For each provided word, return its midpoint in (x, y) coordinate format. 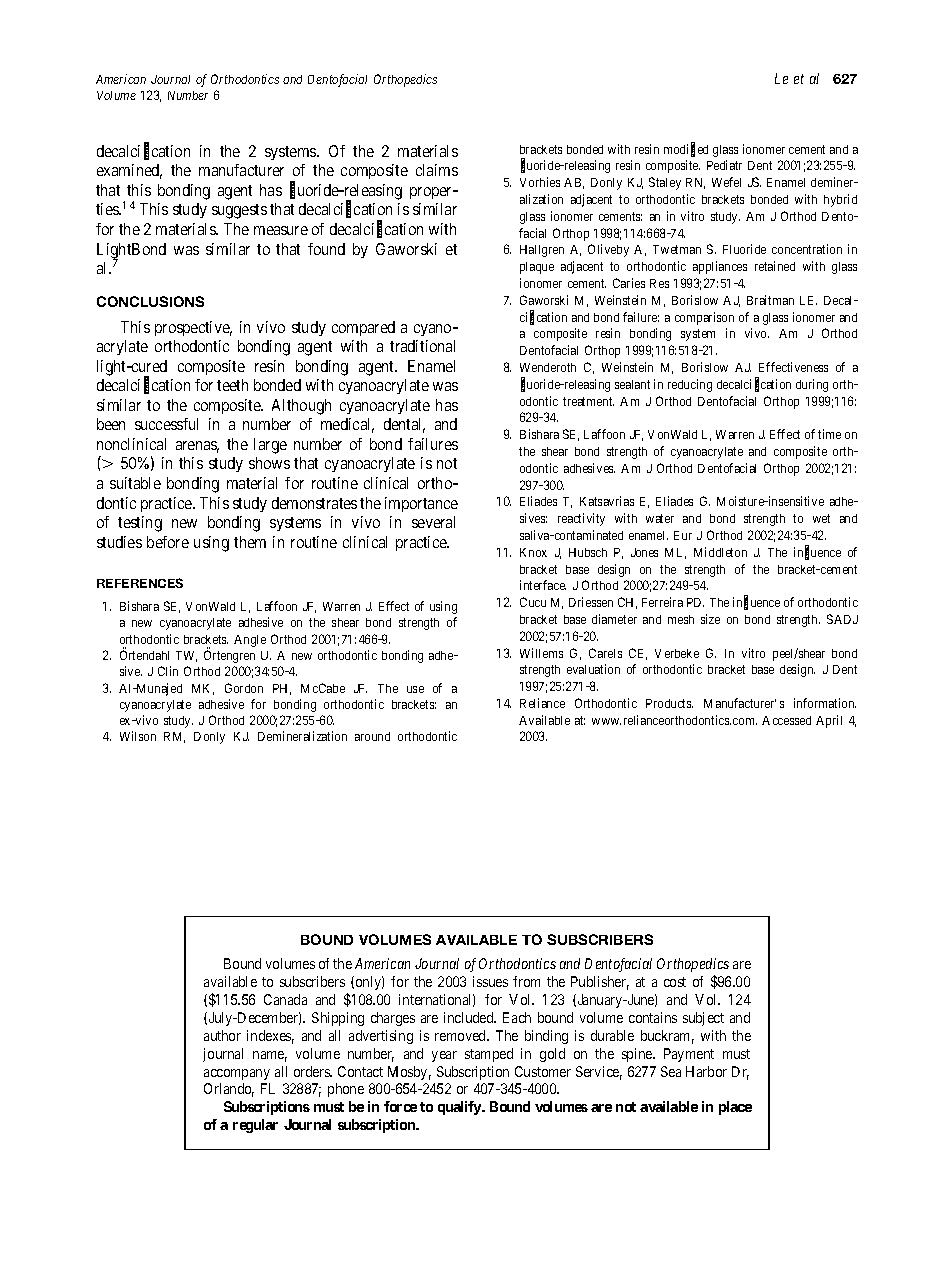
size (710, 619)
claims (437, 170)
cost (675, 982)
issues (490, 981)
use (415, 689)
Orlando (229, 1090)
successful (166, 424)
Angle (250, 641)
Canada (285, 999)
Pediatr (724, 165)
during (812, 385)
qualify (460, 1108)
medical (347, 425)
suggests (239, 211)
